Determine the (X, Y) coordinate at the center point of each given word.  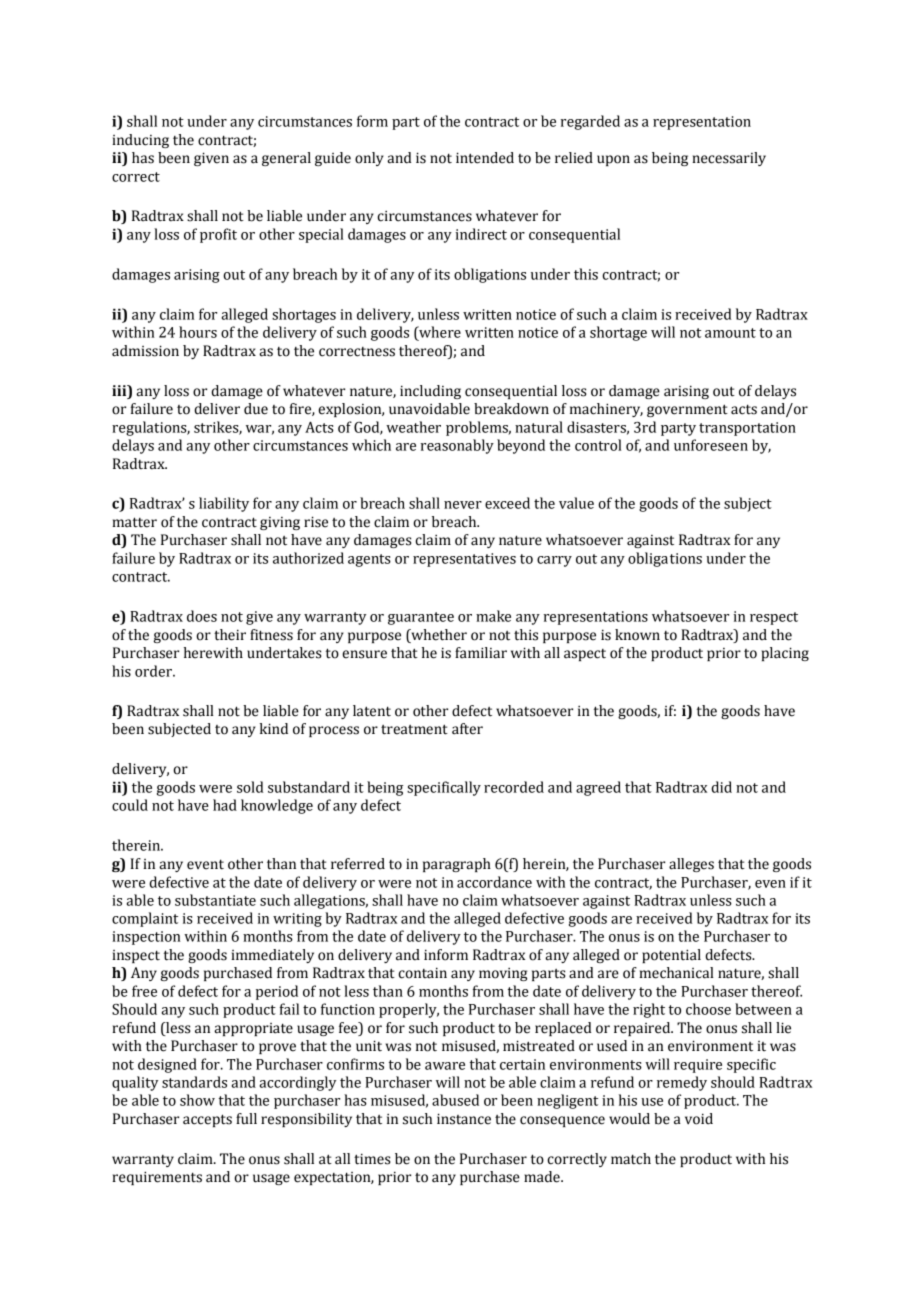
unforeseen (711, 445)
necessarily (729, 159)
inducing (140, 141)
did (721, 787)
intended (485, 158)
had (225, 805)
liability (224, 504)
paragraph (457, 865)
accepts (207, 1120)
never (463, 505)
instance (464, 1119)
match (631, 1159)
